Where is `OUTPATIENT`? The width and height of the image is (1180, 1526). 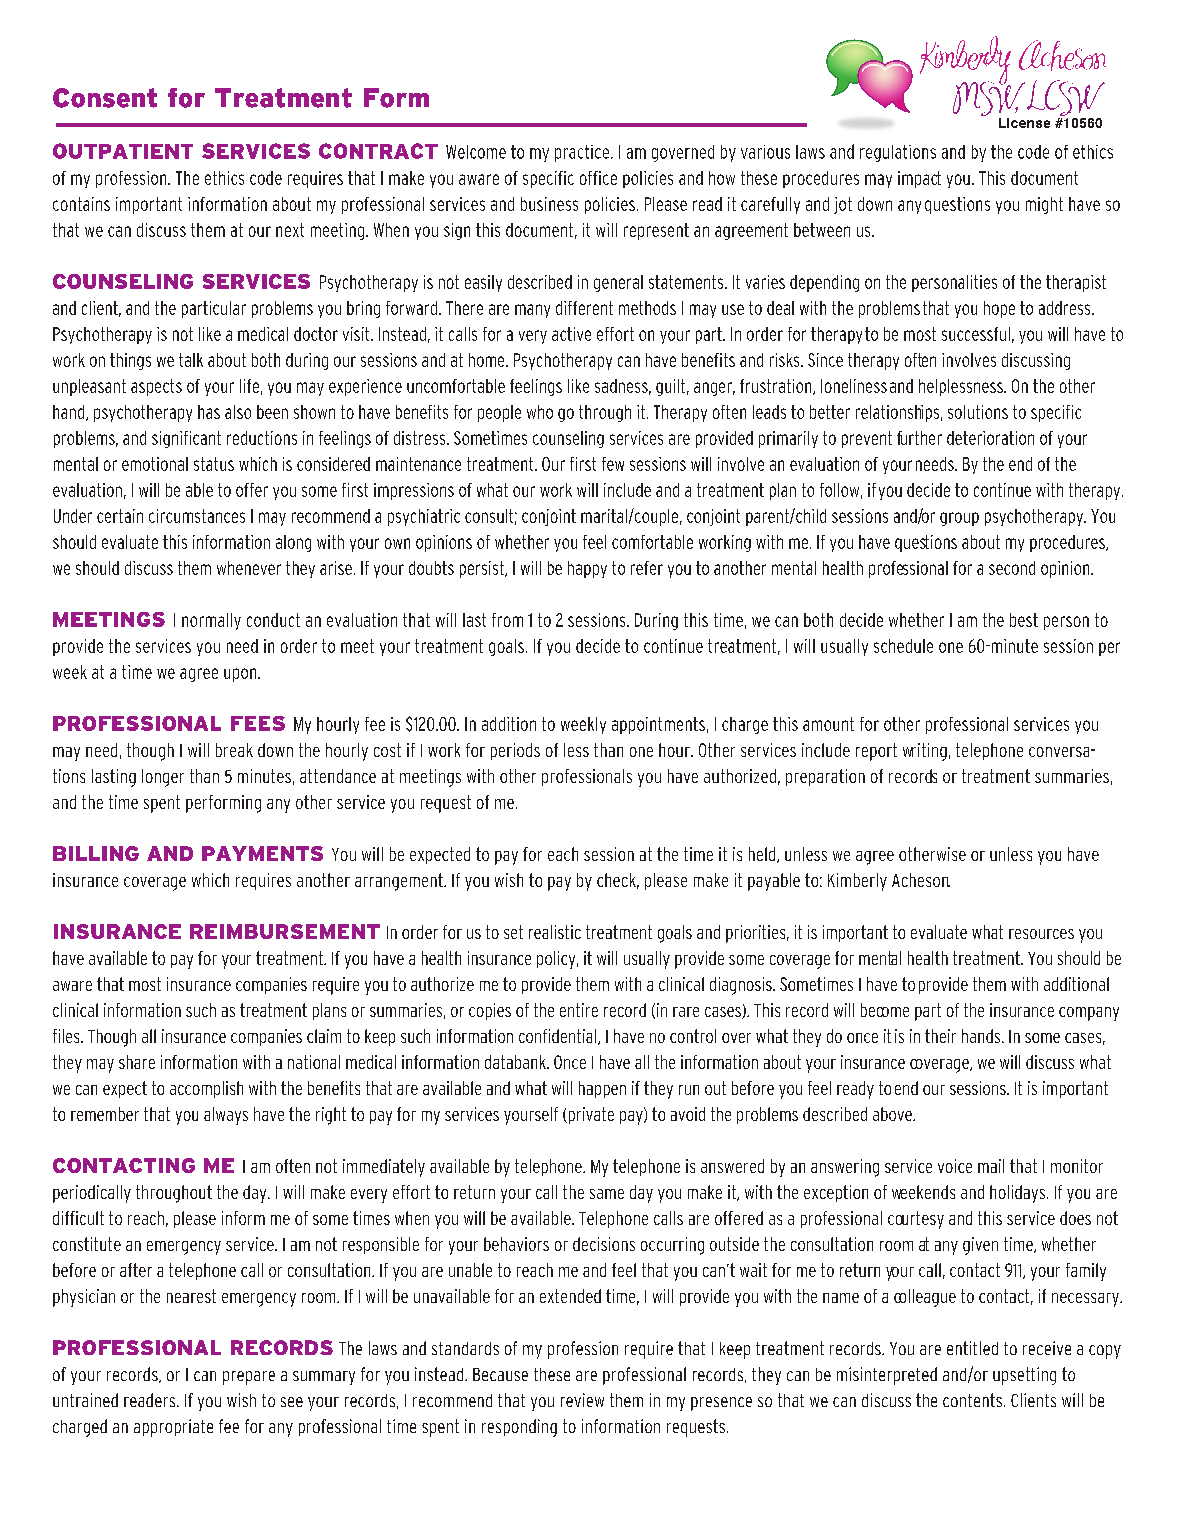 OUTPATIENT is located at coordinates (123, 151).
